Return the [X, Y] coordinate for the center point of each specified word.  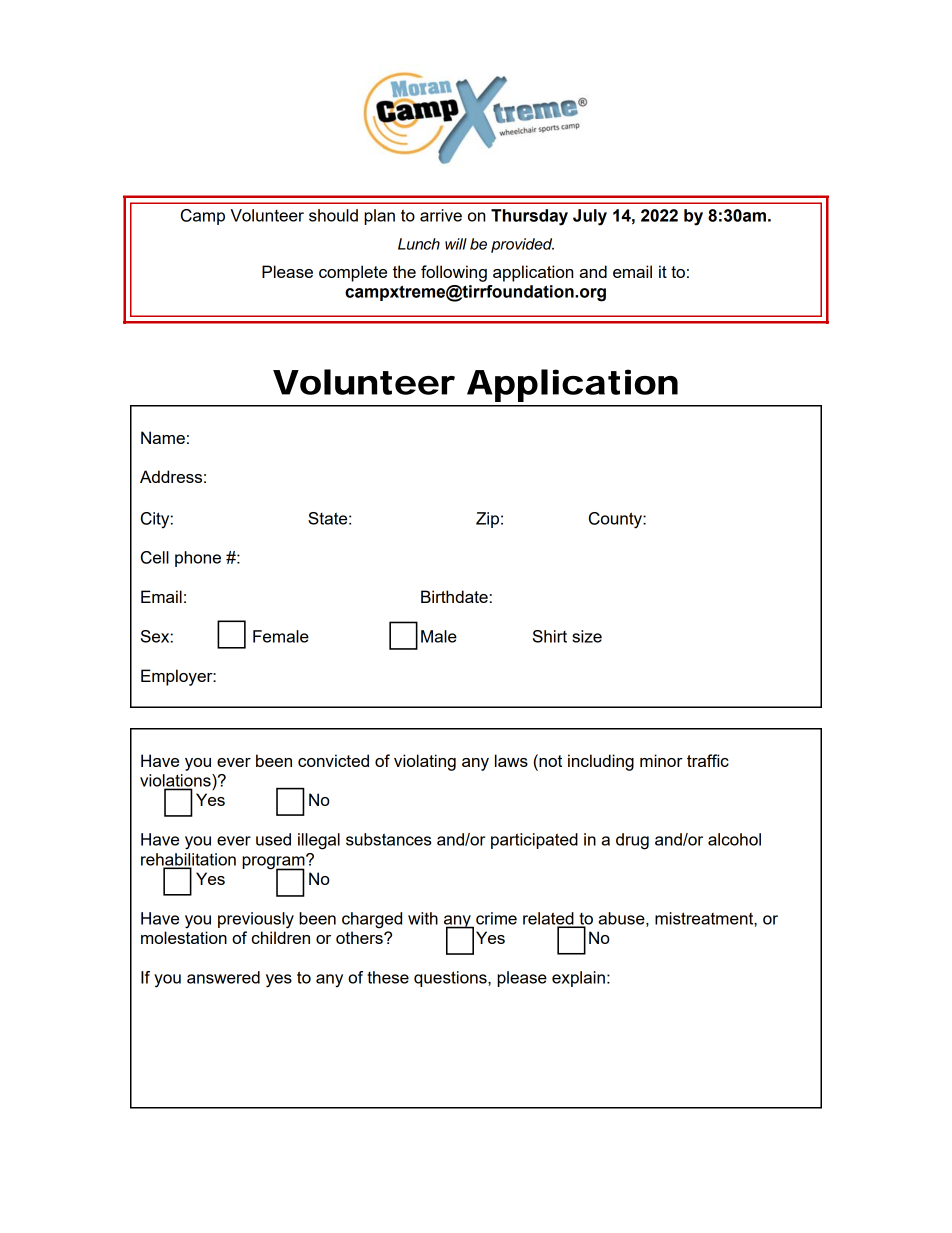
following [454, 273]
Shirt [550, 636]
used [273, 839]
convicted [333, 760]
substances [389, 839]
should [333, 215]
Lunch [419, 244]
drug [632, 841]
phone [198, 559]
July [590, 217]
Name [163, 437]
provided [522, 245]
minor [661, 760]
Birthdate [454, 596]
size [587, 636]
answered [223, 977]
